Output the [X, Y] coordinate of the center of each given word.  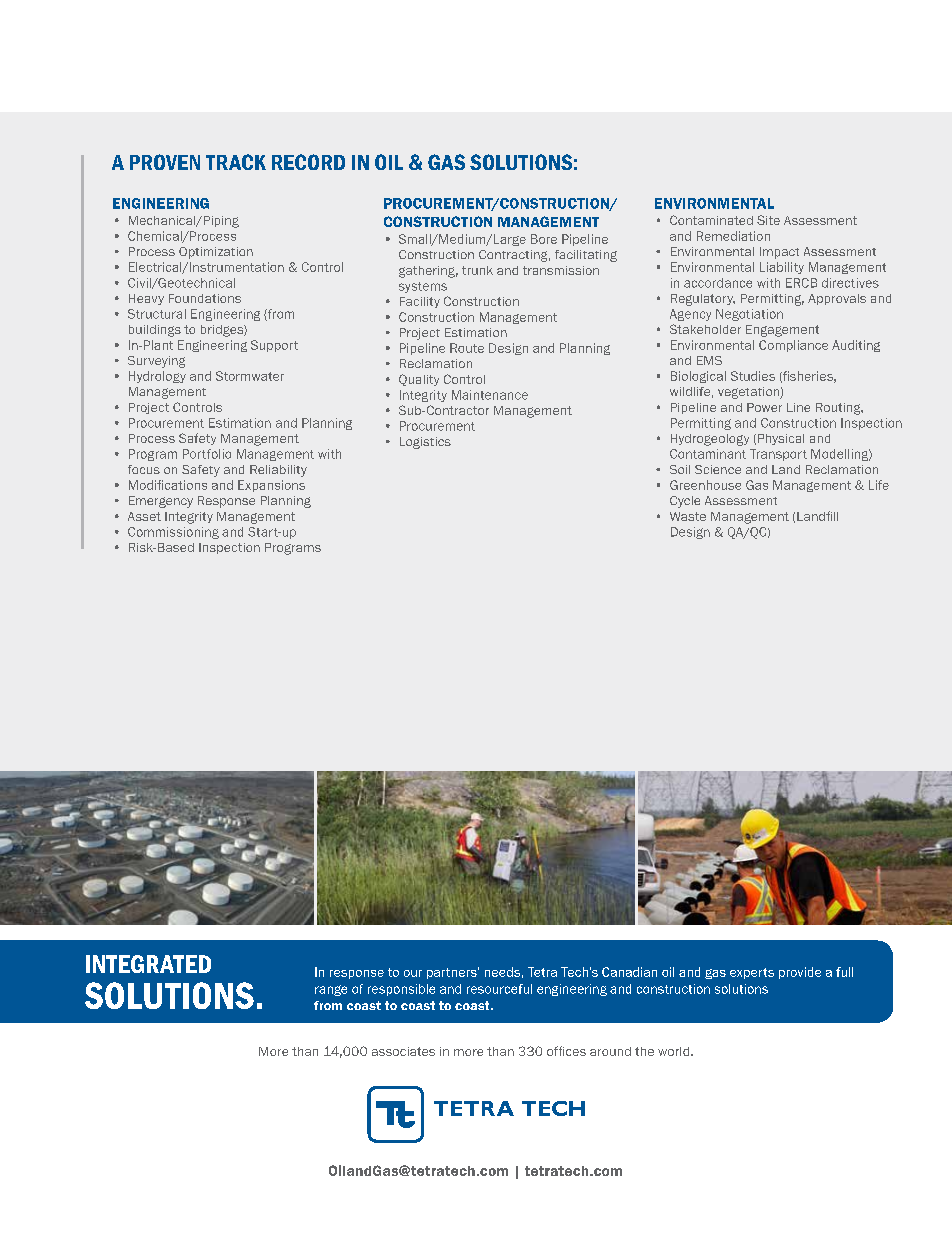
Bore [544, 239]
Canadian [629, 972]
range [331, 990]
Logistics [425, 443]
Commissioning [173, 533]
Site [768, 220]
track [236, 162]
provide [800, 973]
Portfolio [207, 454]
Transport [778, 455]
